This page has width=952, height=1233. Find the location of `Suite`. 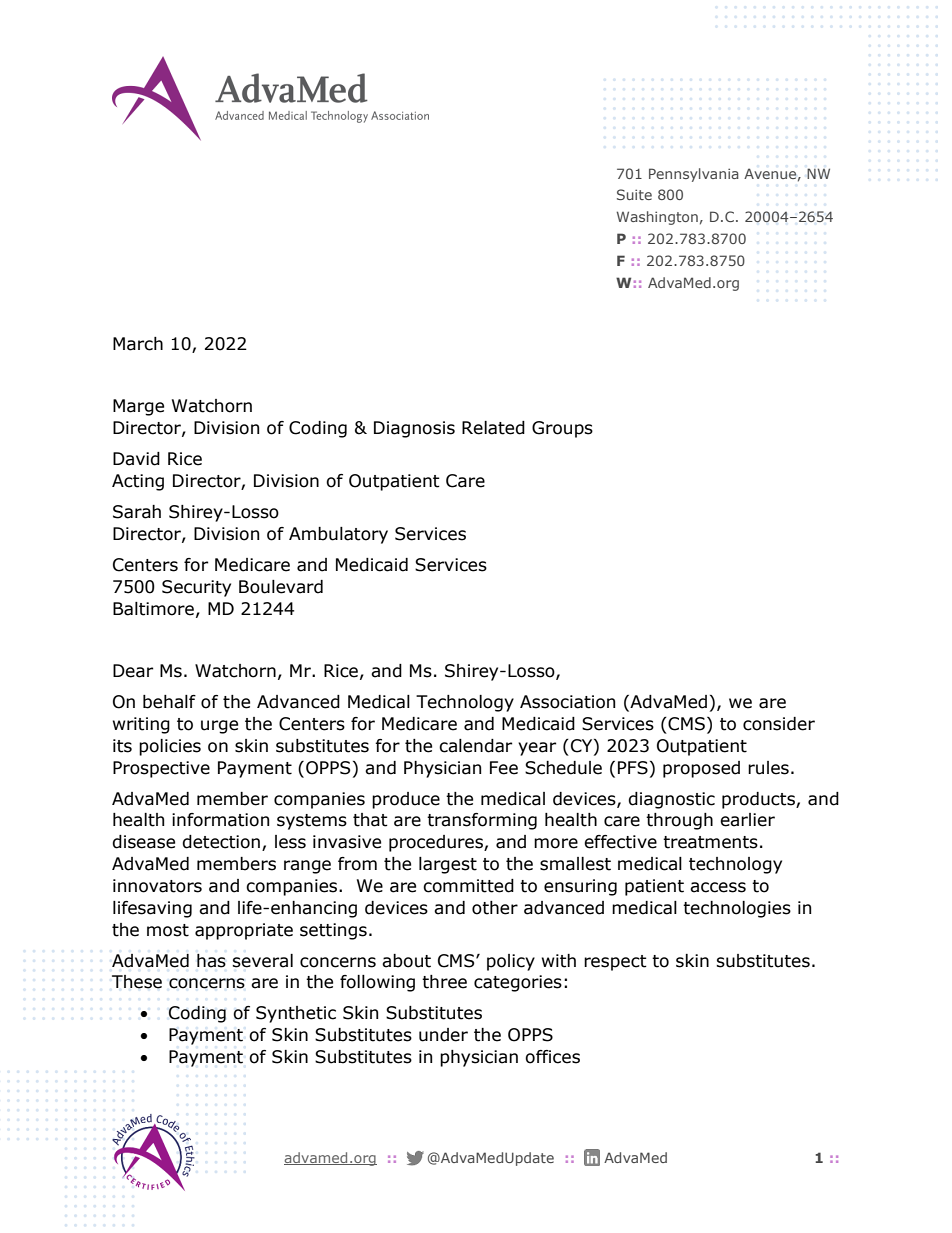

Suite is located at coordinates (634, 194).
